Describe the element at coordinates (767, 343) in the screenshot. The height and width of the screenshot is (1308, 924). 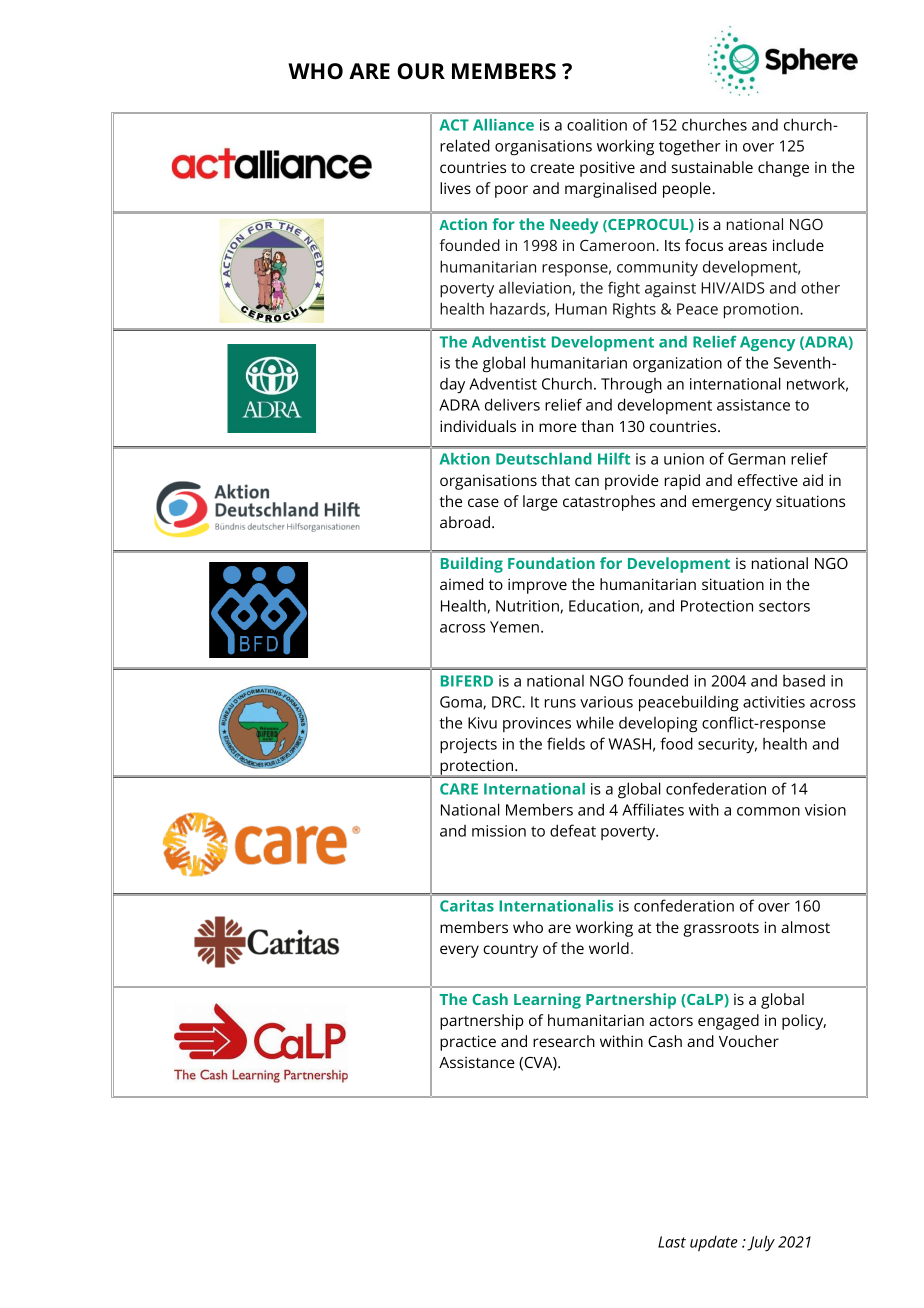
I see `Agency` at that location.
